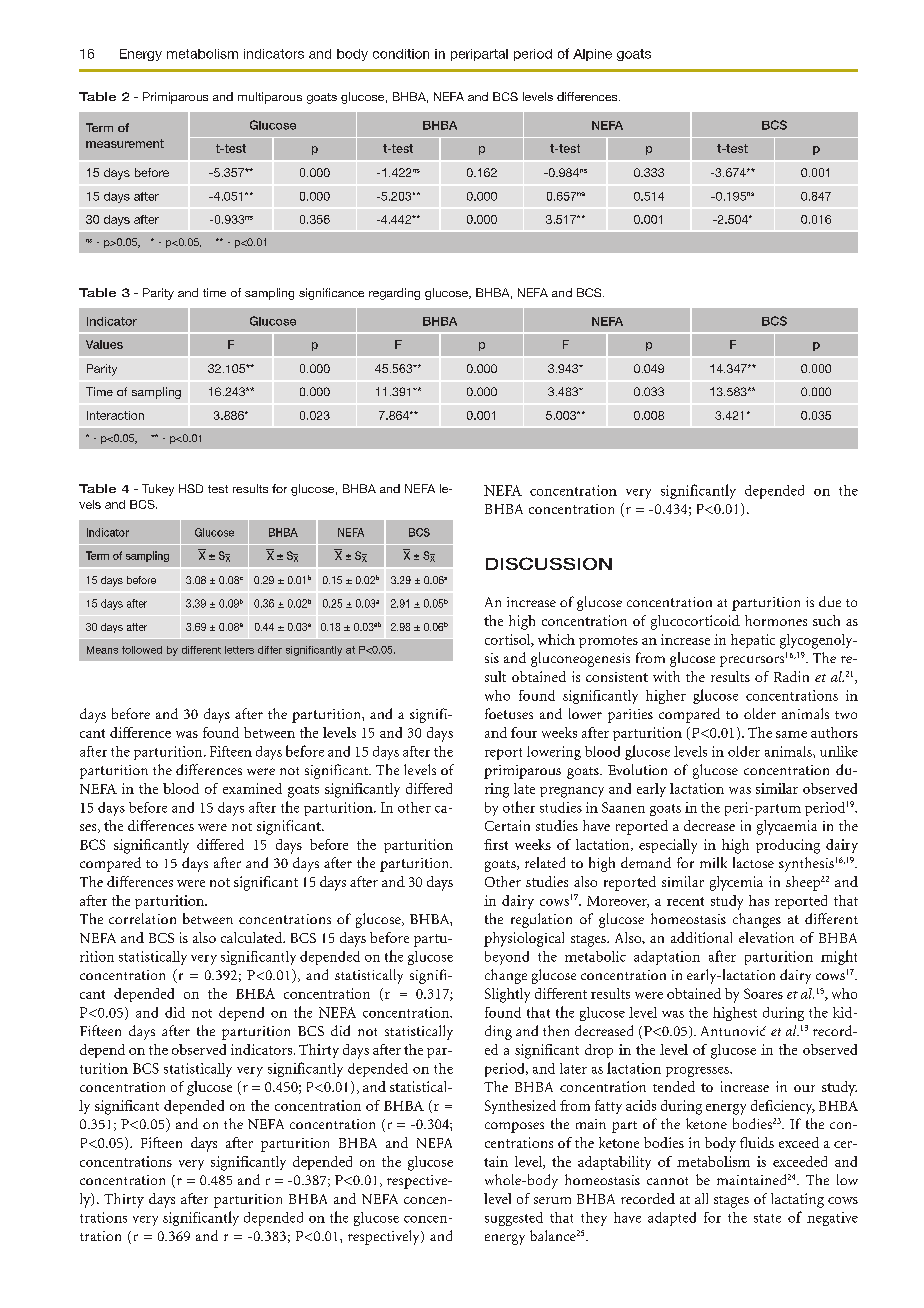  Describe the element at coordinates (552, 1200) in the screenshot. I see `serum` at that location.
